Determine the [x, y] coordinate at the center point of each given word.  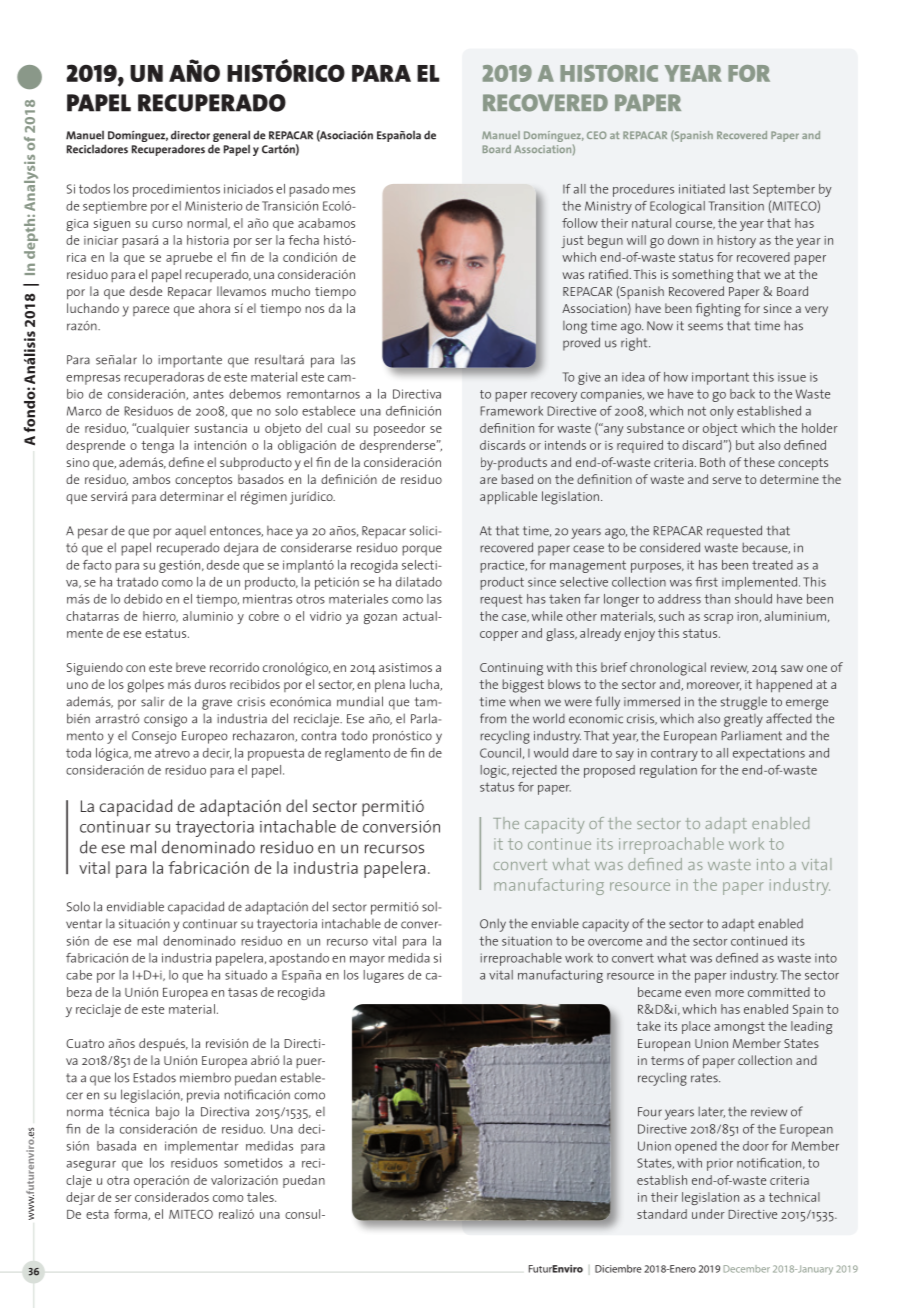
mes [344, 190]
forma [131, 1215]
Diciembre [618, 1269]
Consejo [154, 737]
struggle [744, 703]
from [493, 718]
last [739, 189]
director [190, 135]
